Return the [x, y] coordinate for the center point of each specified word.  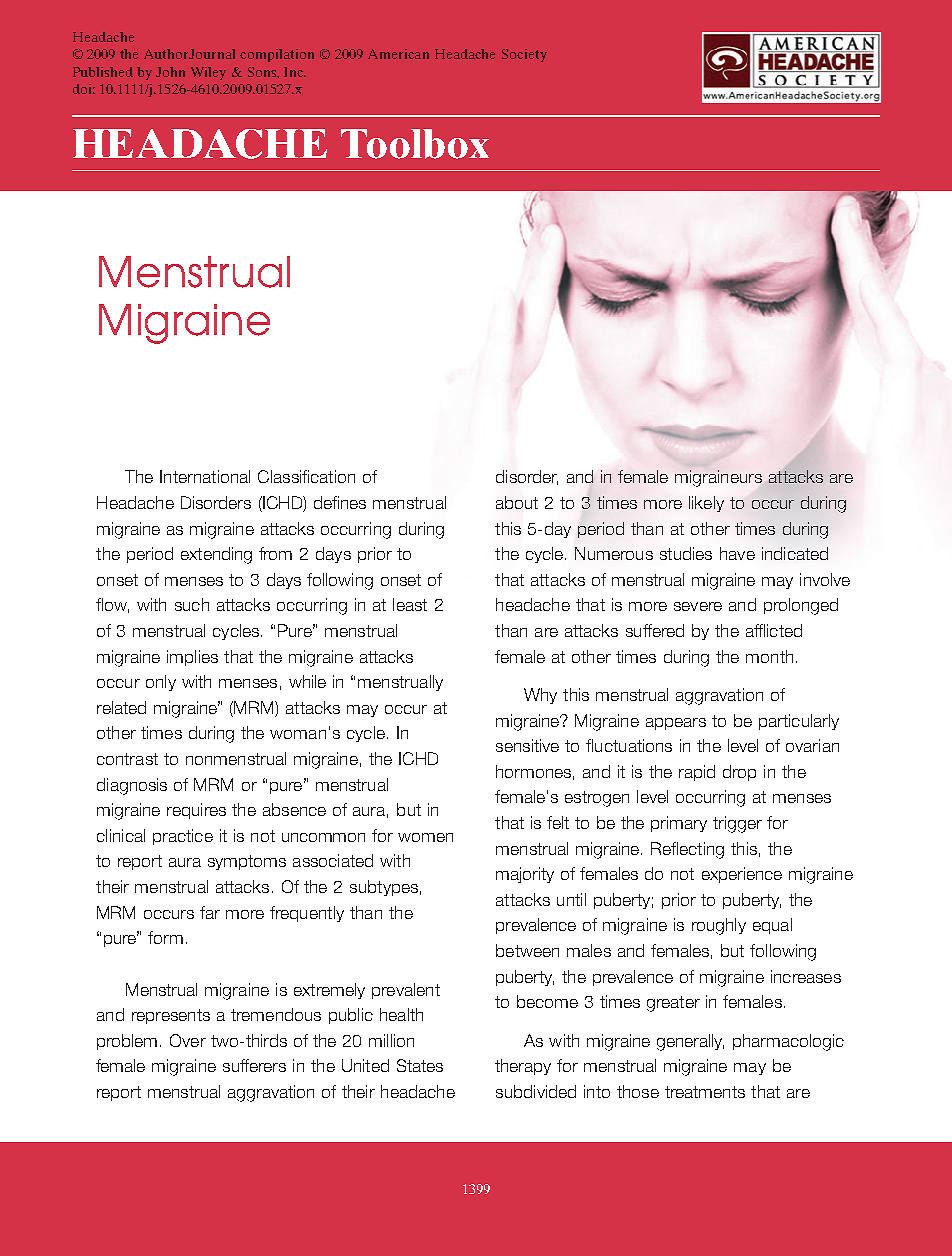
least [410, 604]
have [737, 553]
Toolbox [415, 144]
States [420, 1065]
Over [188, 1040]
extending [216, 555]
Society [524, 55]
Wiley [208, 73]
